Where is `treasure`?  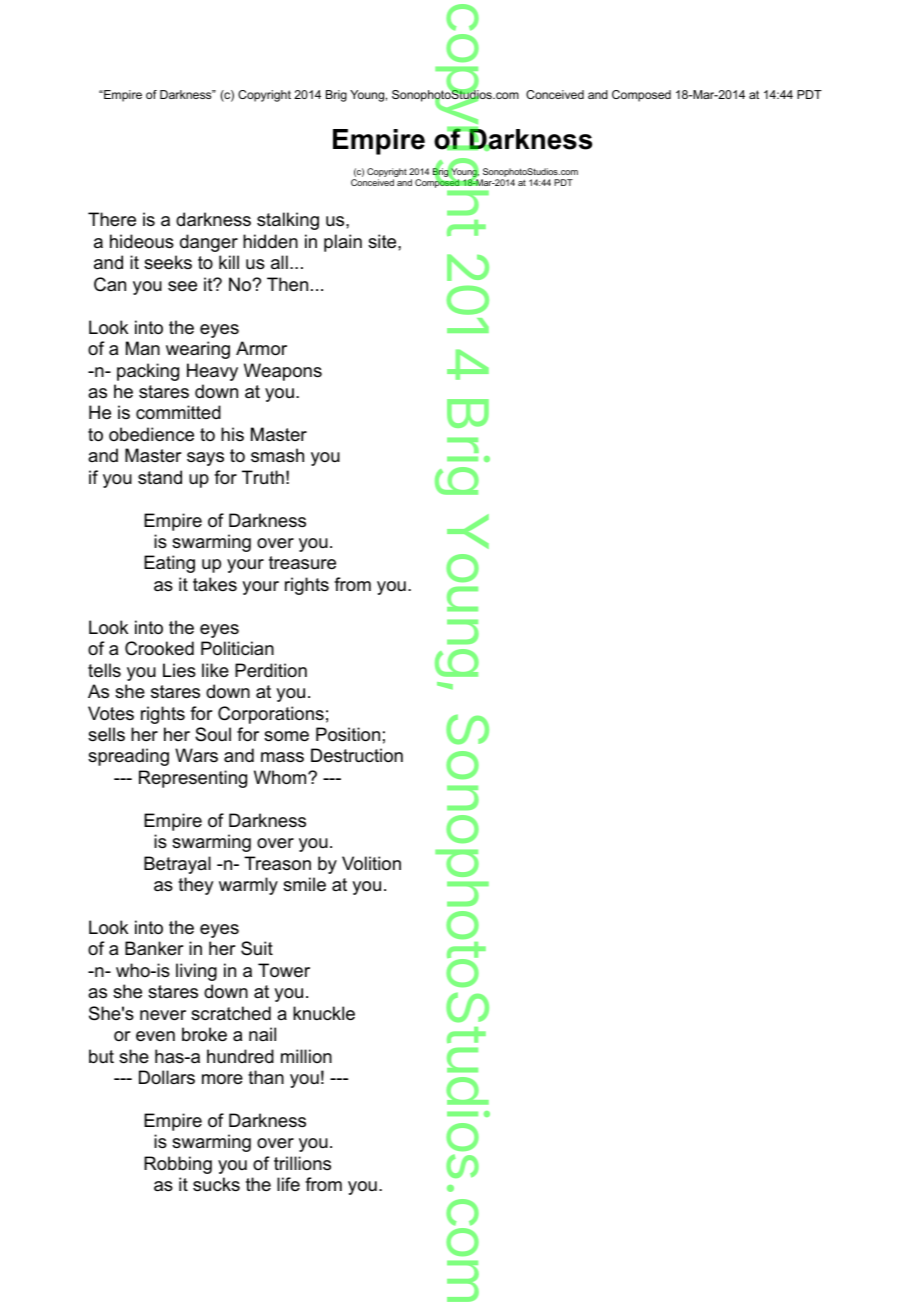 treasure is located at coordinates (302, 563).
